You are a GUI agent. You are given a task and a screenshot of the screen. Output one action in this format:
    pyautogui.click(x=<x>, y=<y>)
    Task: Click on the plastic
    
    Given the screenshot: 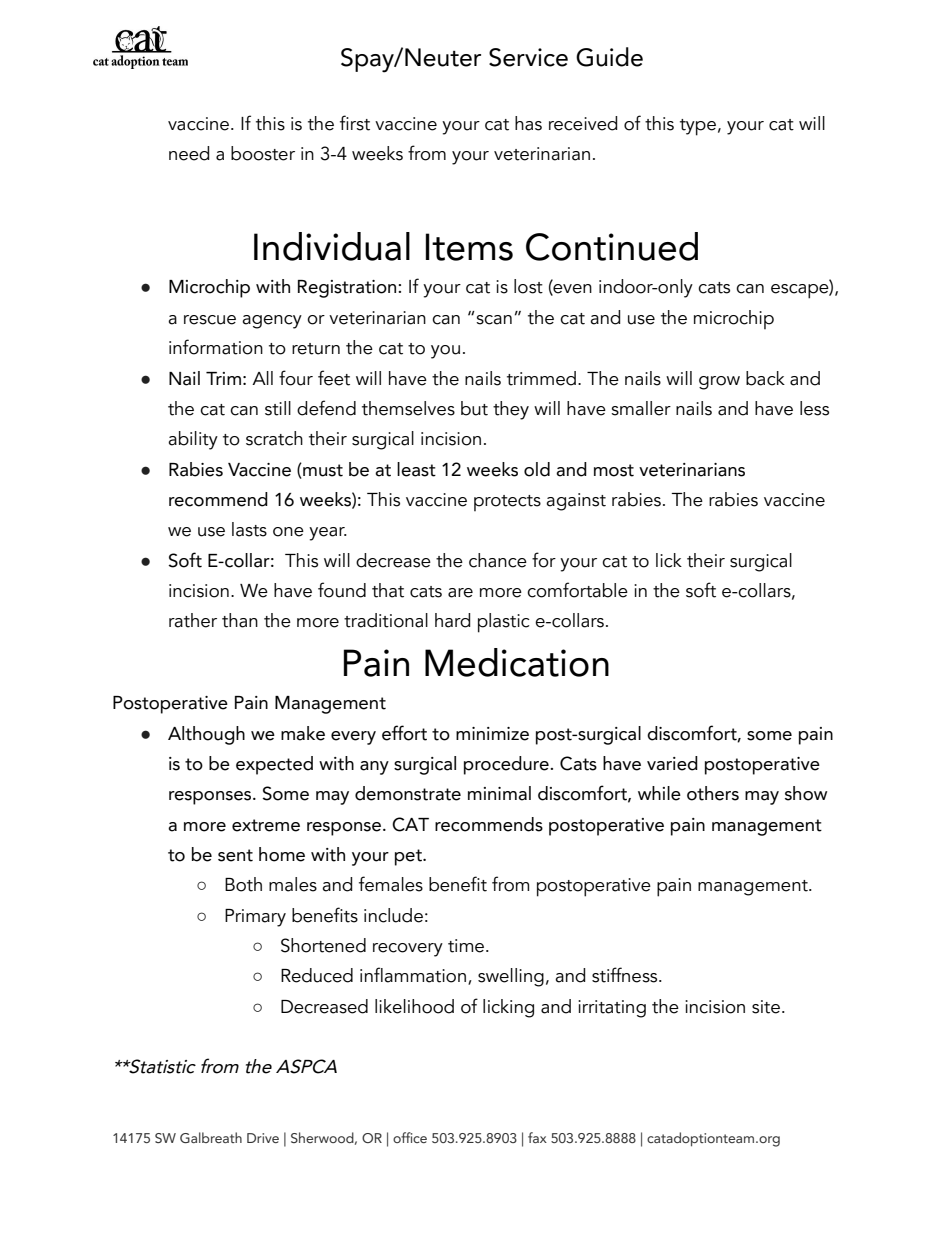 What is the action you would take?
    pyautogui.click(x=504, y=623)
